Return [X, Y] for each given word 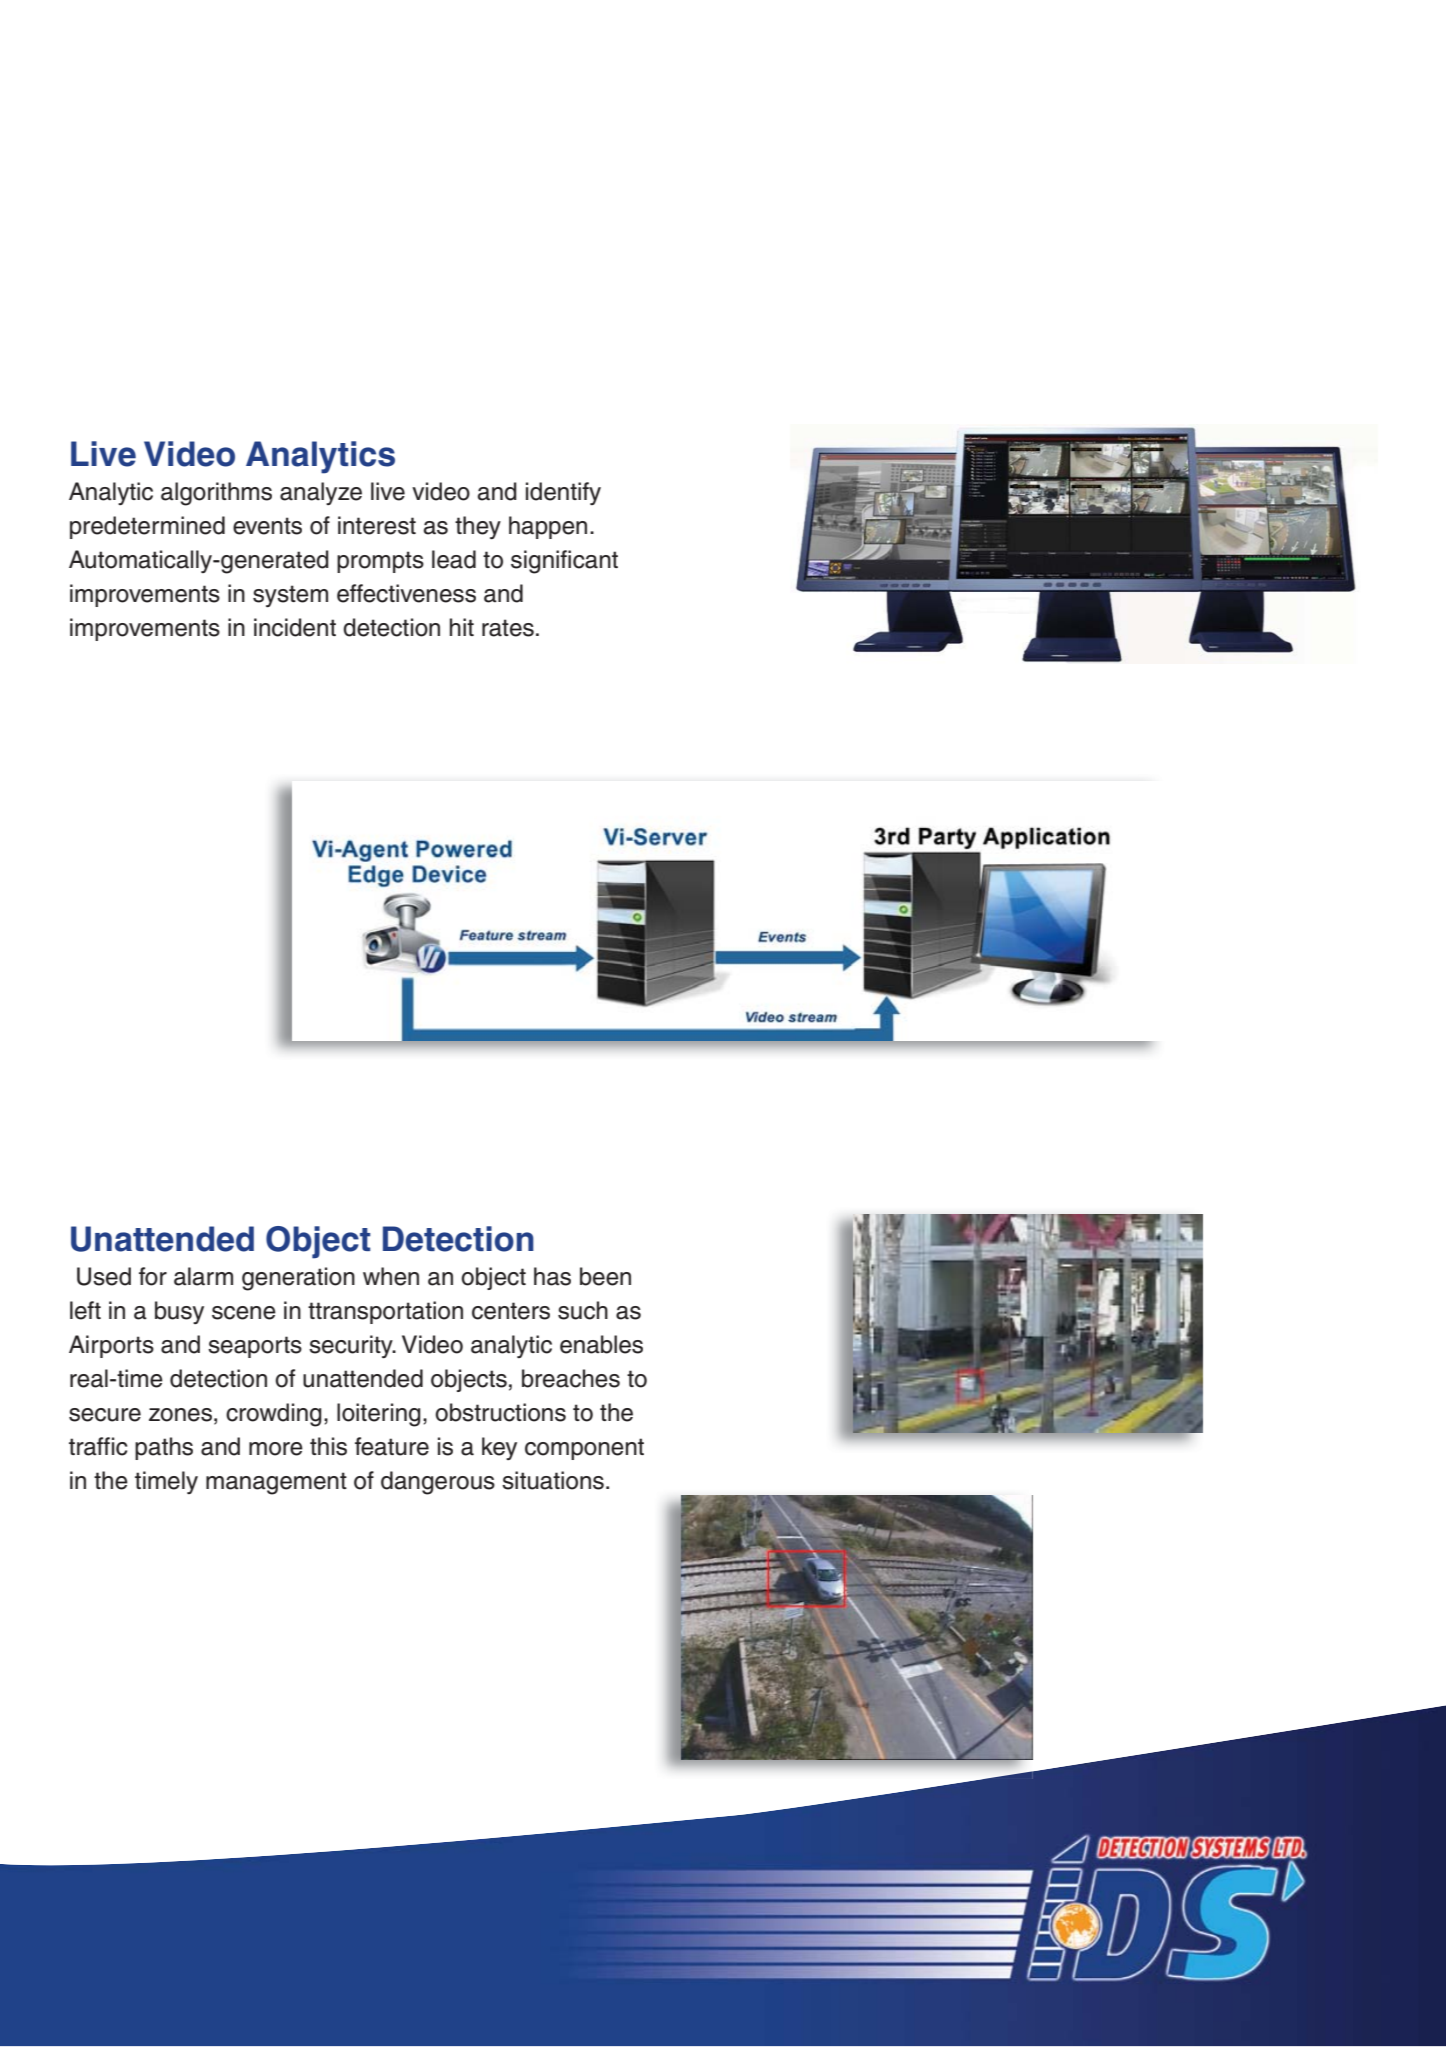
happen [548, 527]
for [153, 1276]
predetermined [147, 527]
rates [508, 628]
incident [295, 627]
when [391, 1276]
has [552, 1276]
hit [462, 627]
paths [164, 1448]
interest [377, 525]
